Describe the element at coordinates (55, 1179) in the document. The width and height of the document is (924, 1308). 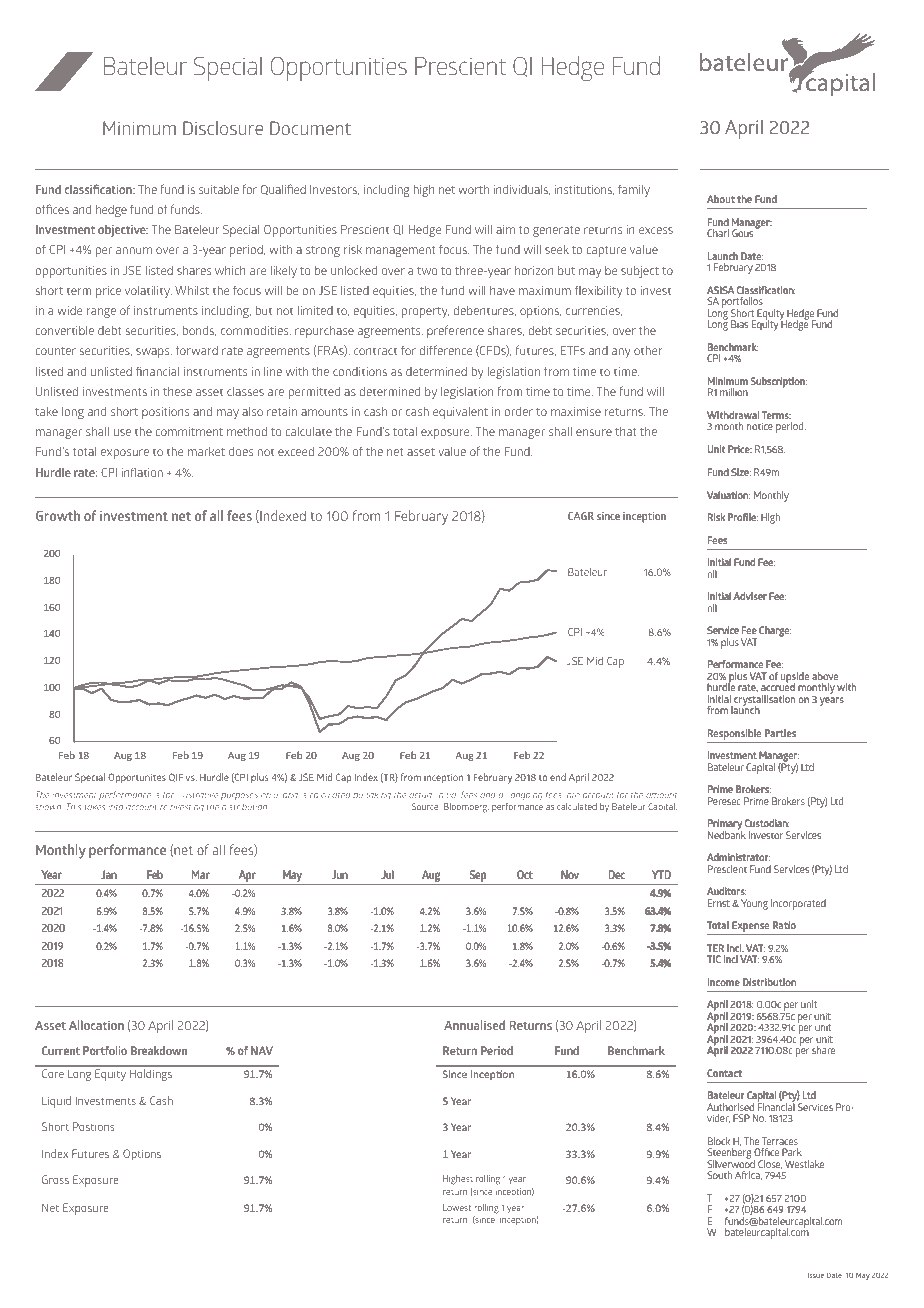
I see `Gross` at that location.
